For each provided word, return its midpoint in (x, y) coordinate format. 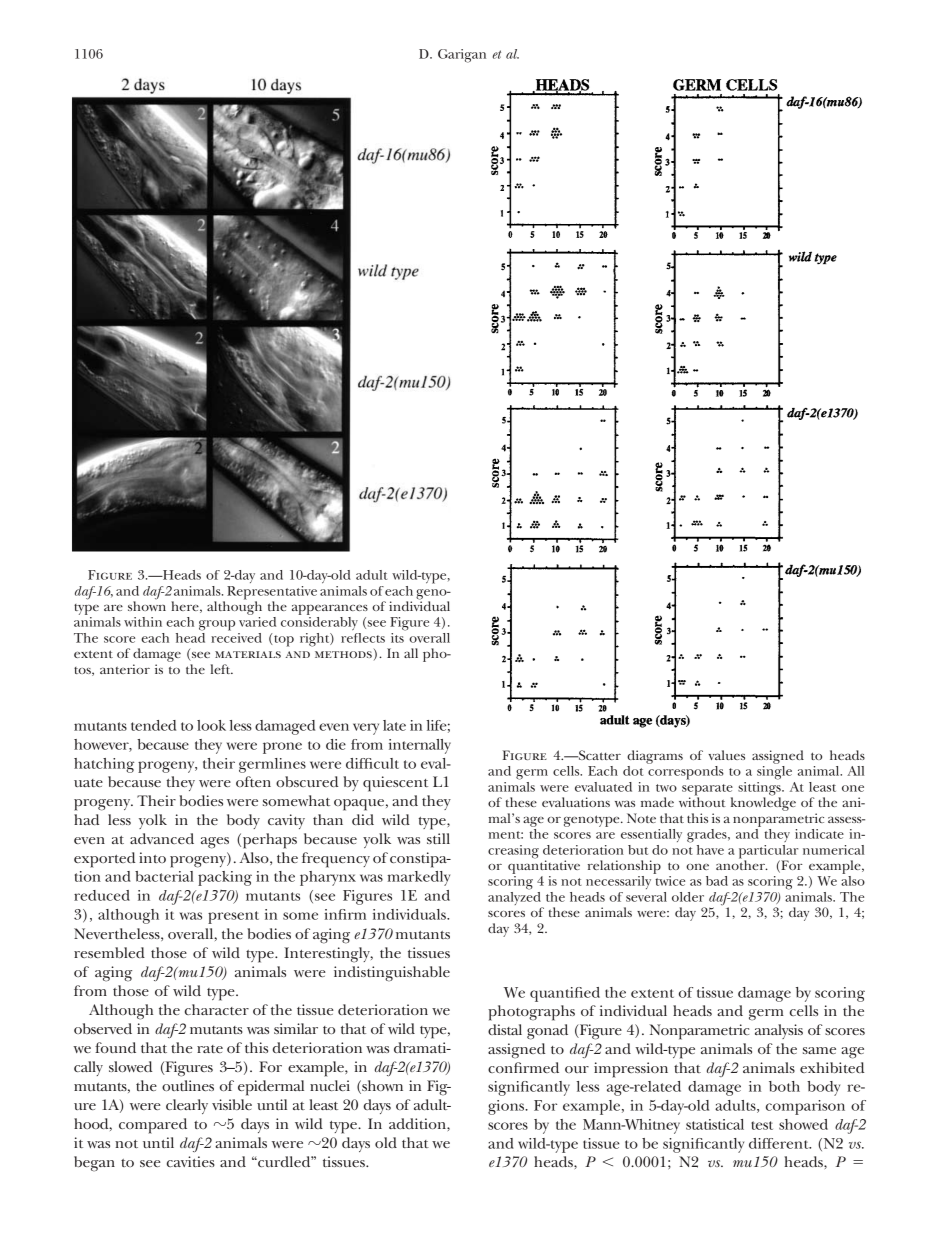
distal (505, 1029)
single (774, 771)
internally (420, 746)
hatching (104, 765)
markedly (418, 878)
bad (717, 881)
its (398, 636)
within (143, 622)
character (217, 1009)
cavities (191, 1161)
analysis (779, 1031)
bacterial (164, 876)
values (726, 755)
